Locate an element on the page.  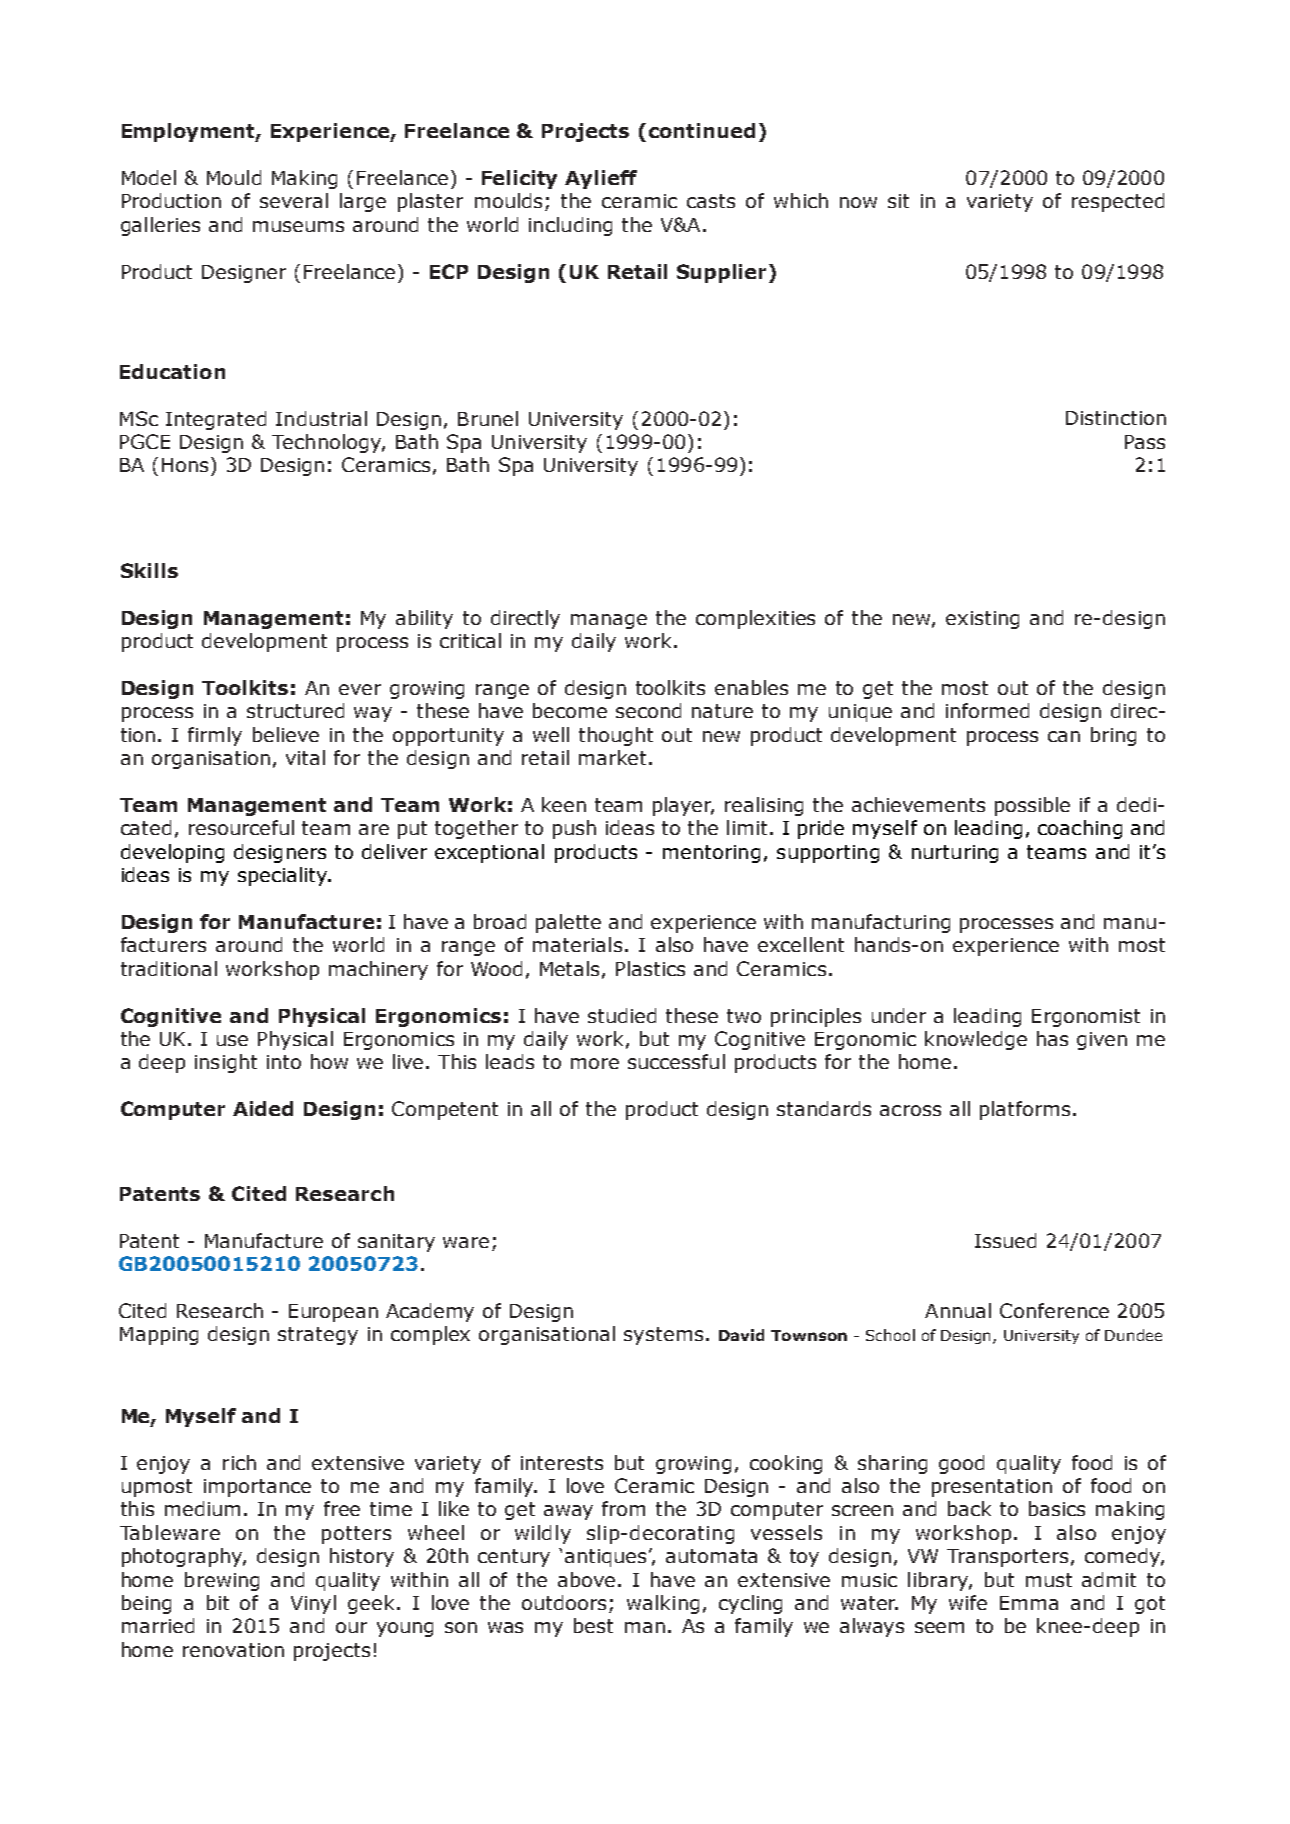
existing is located at coordinates (982, 620).
